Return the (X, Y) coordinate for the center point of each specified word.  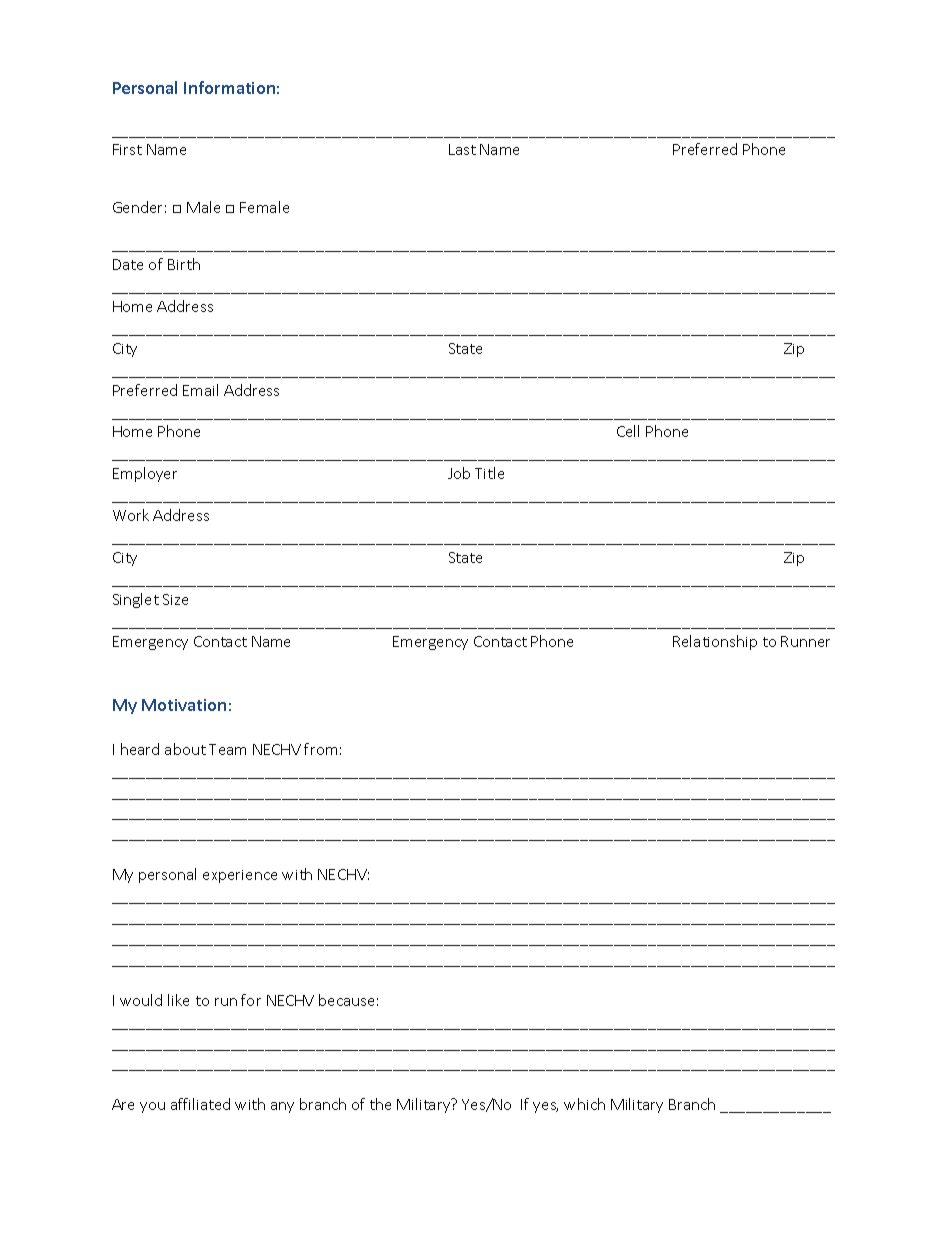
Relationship (715, 642)
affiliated (200, 1104)
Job (459, 473)
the (380, 1104)
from (320, 749)
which (584, 1104)
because (346, 1000)
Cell (628, 431)
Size (175, 599)
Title (489, 473)
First (127, 149)
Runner (805, 641)
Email (200, 390)
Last (462, 149)
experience (240, 876)
